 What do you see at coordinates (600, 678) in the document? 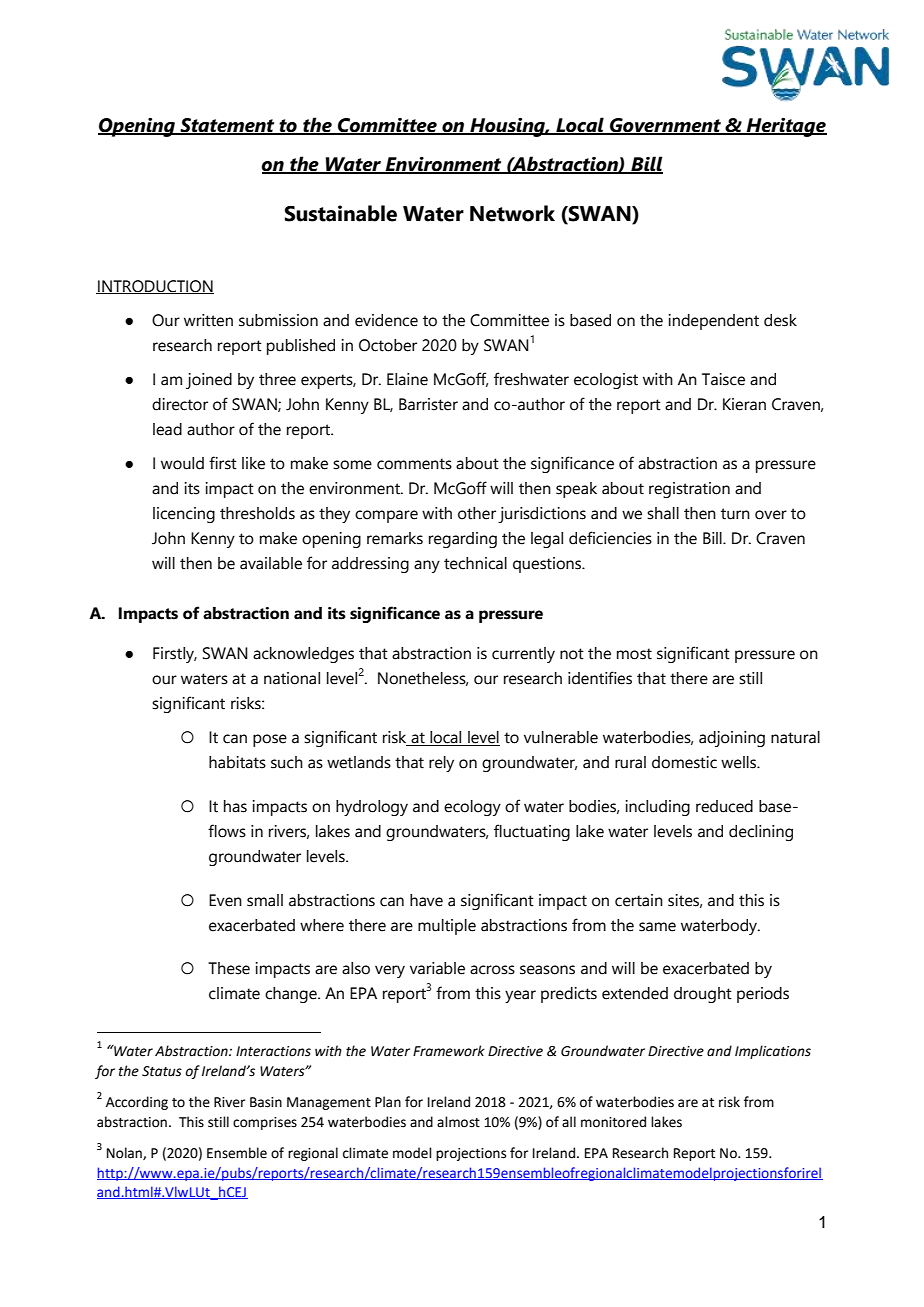
I see `identifies` at bounding box center [600, 678].
